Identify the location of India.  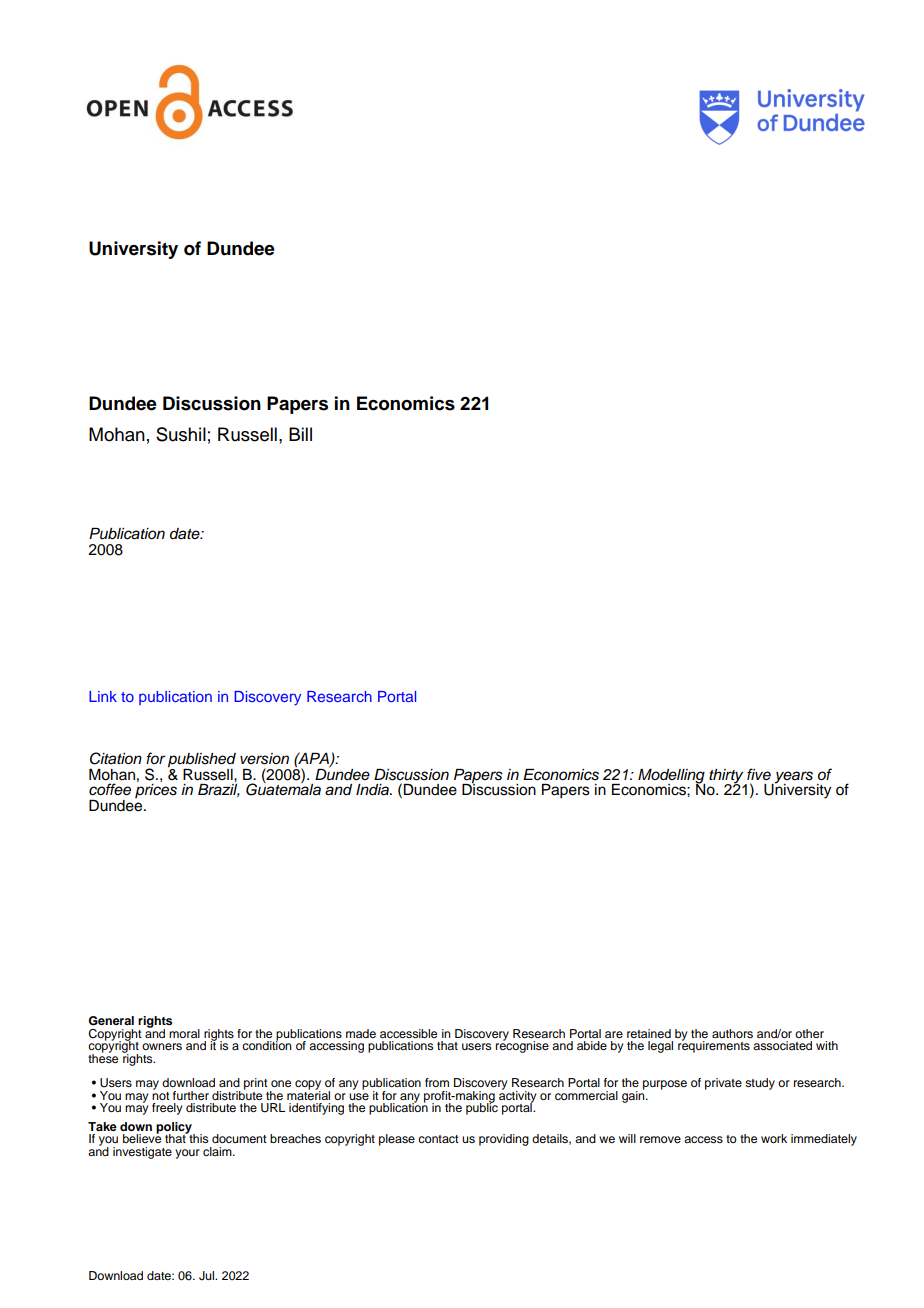
(373, 790).
